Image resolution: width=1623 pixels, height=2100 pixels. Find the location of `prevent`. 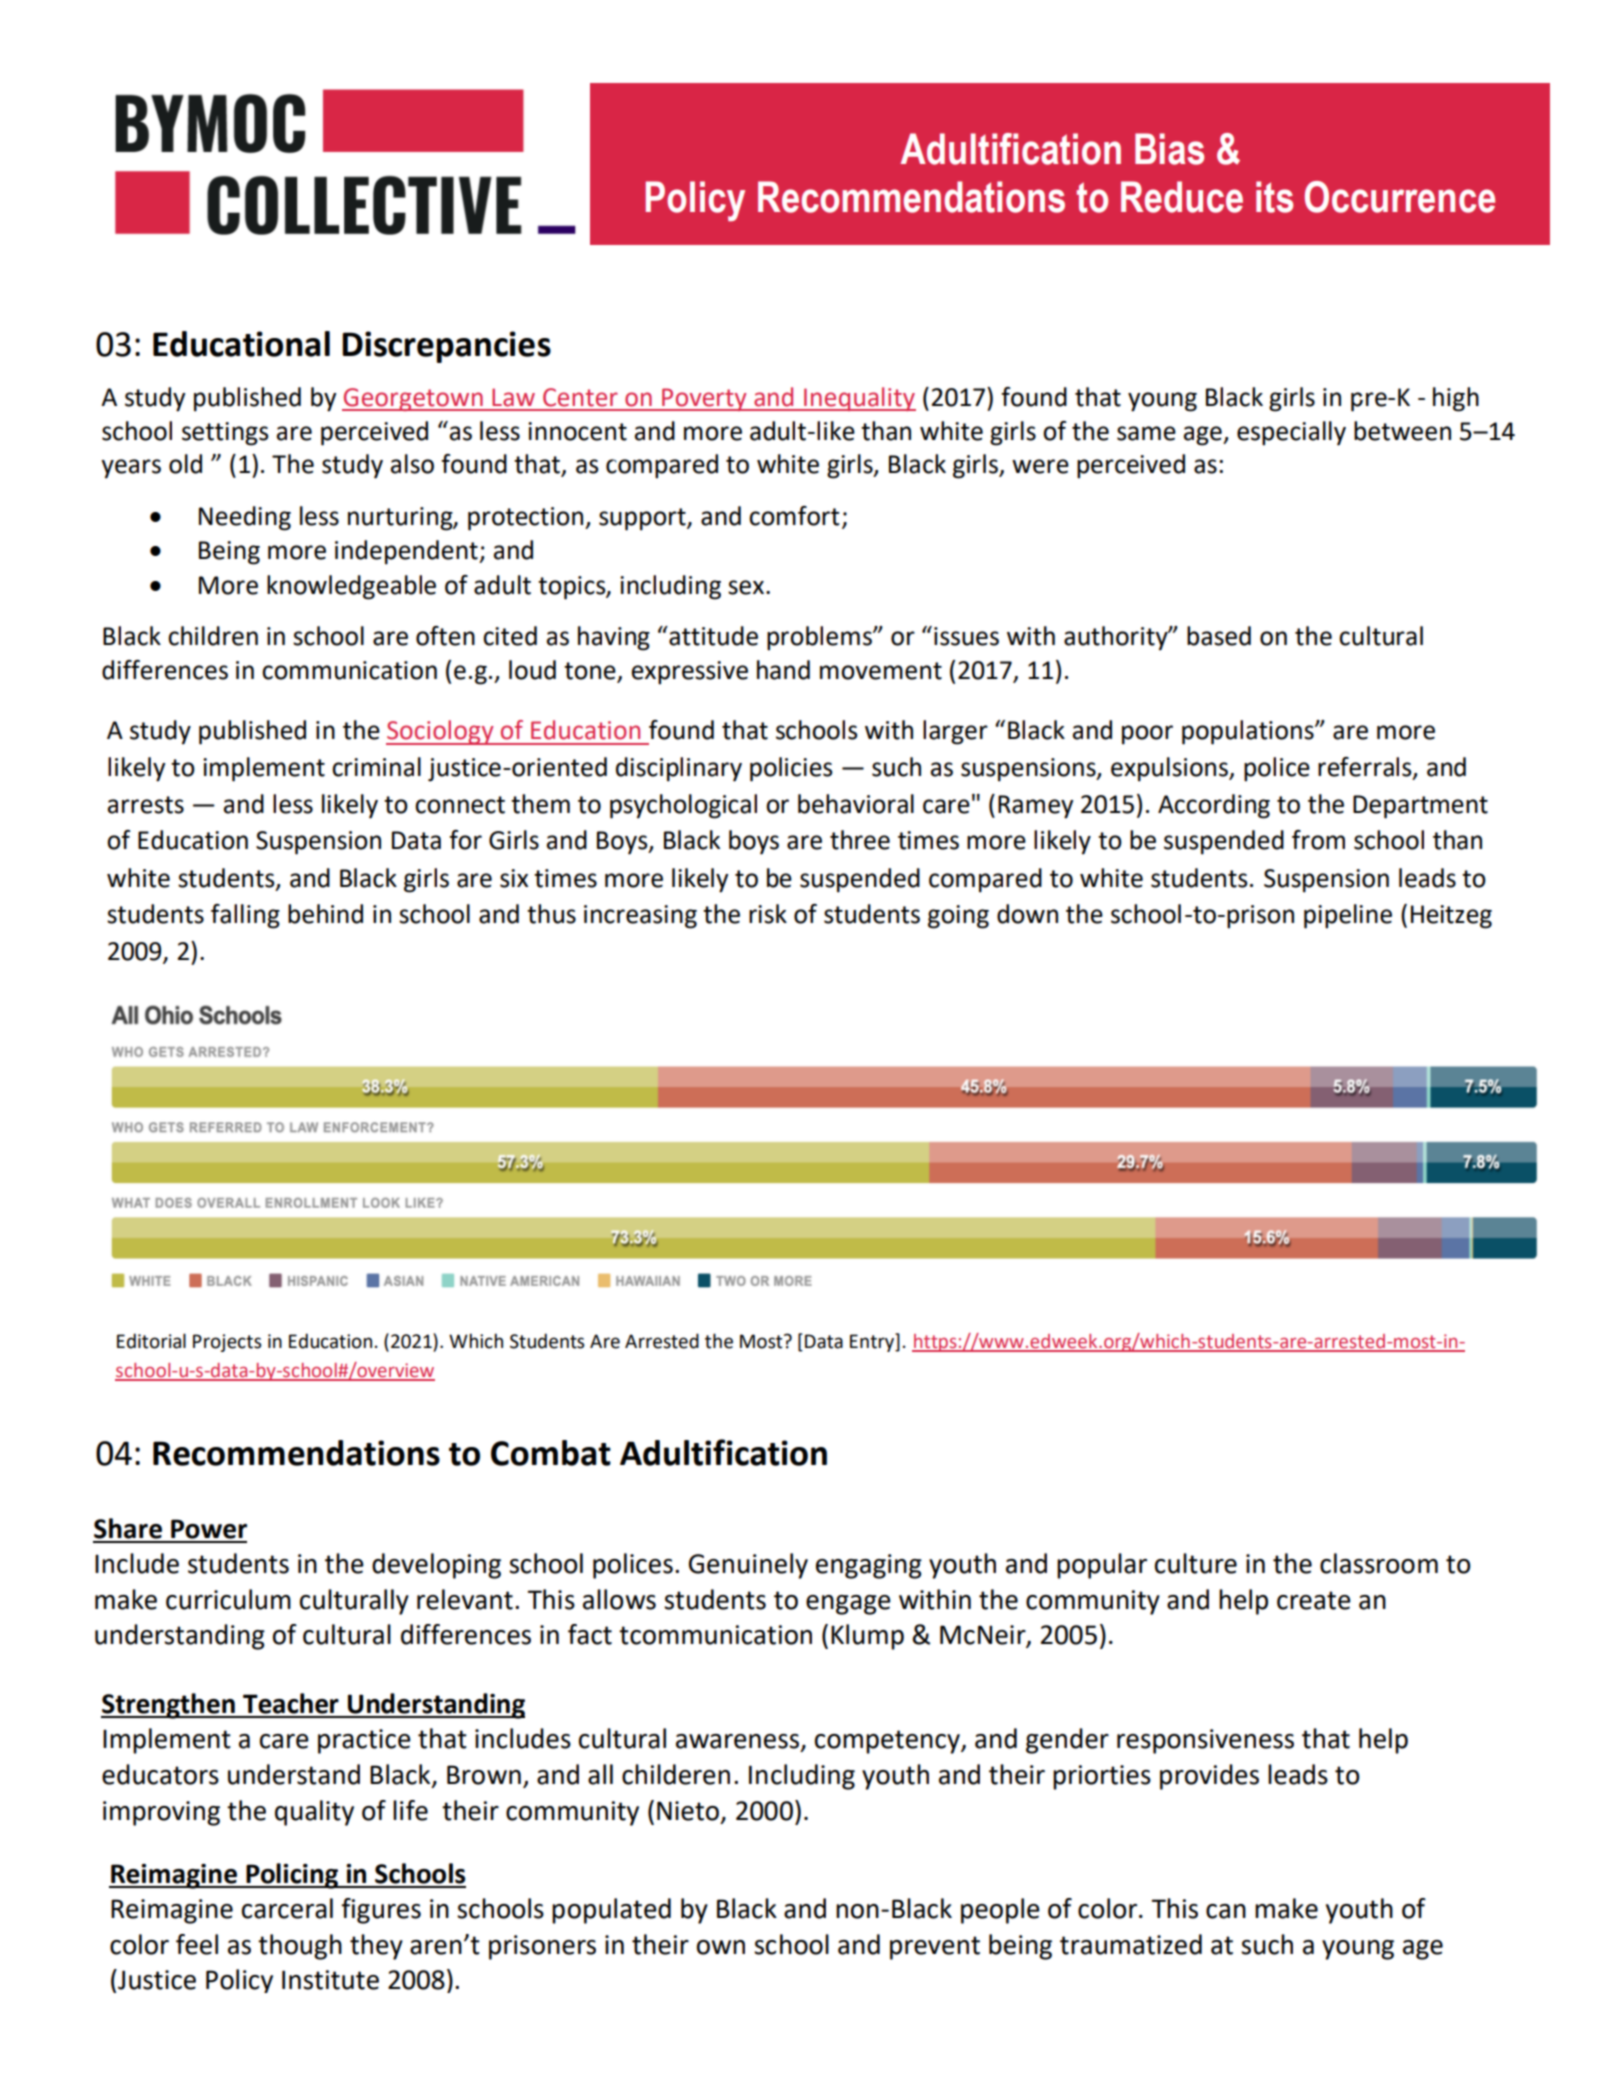

prevent is located at coordinates (935, 1948).
